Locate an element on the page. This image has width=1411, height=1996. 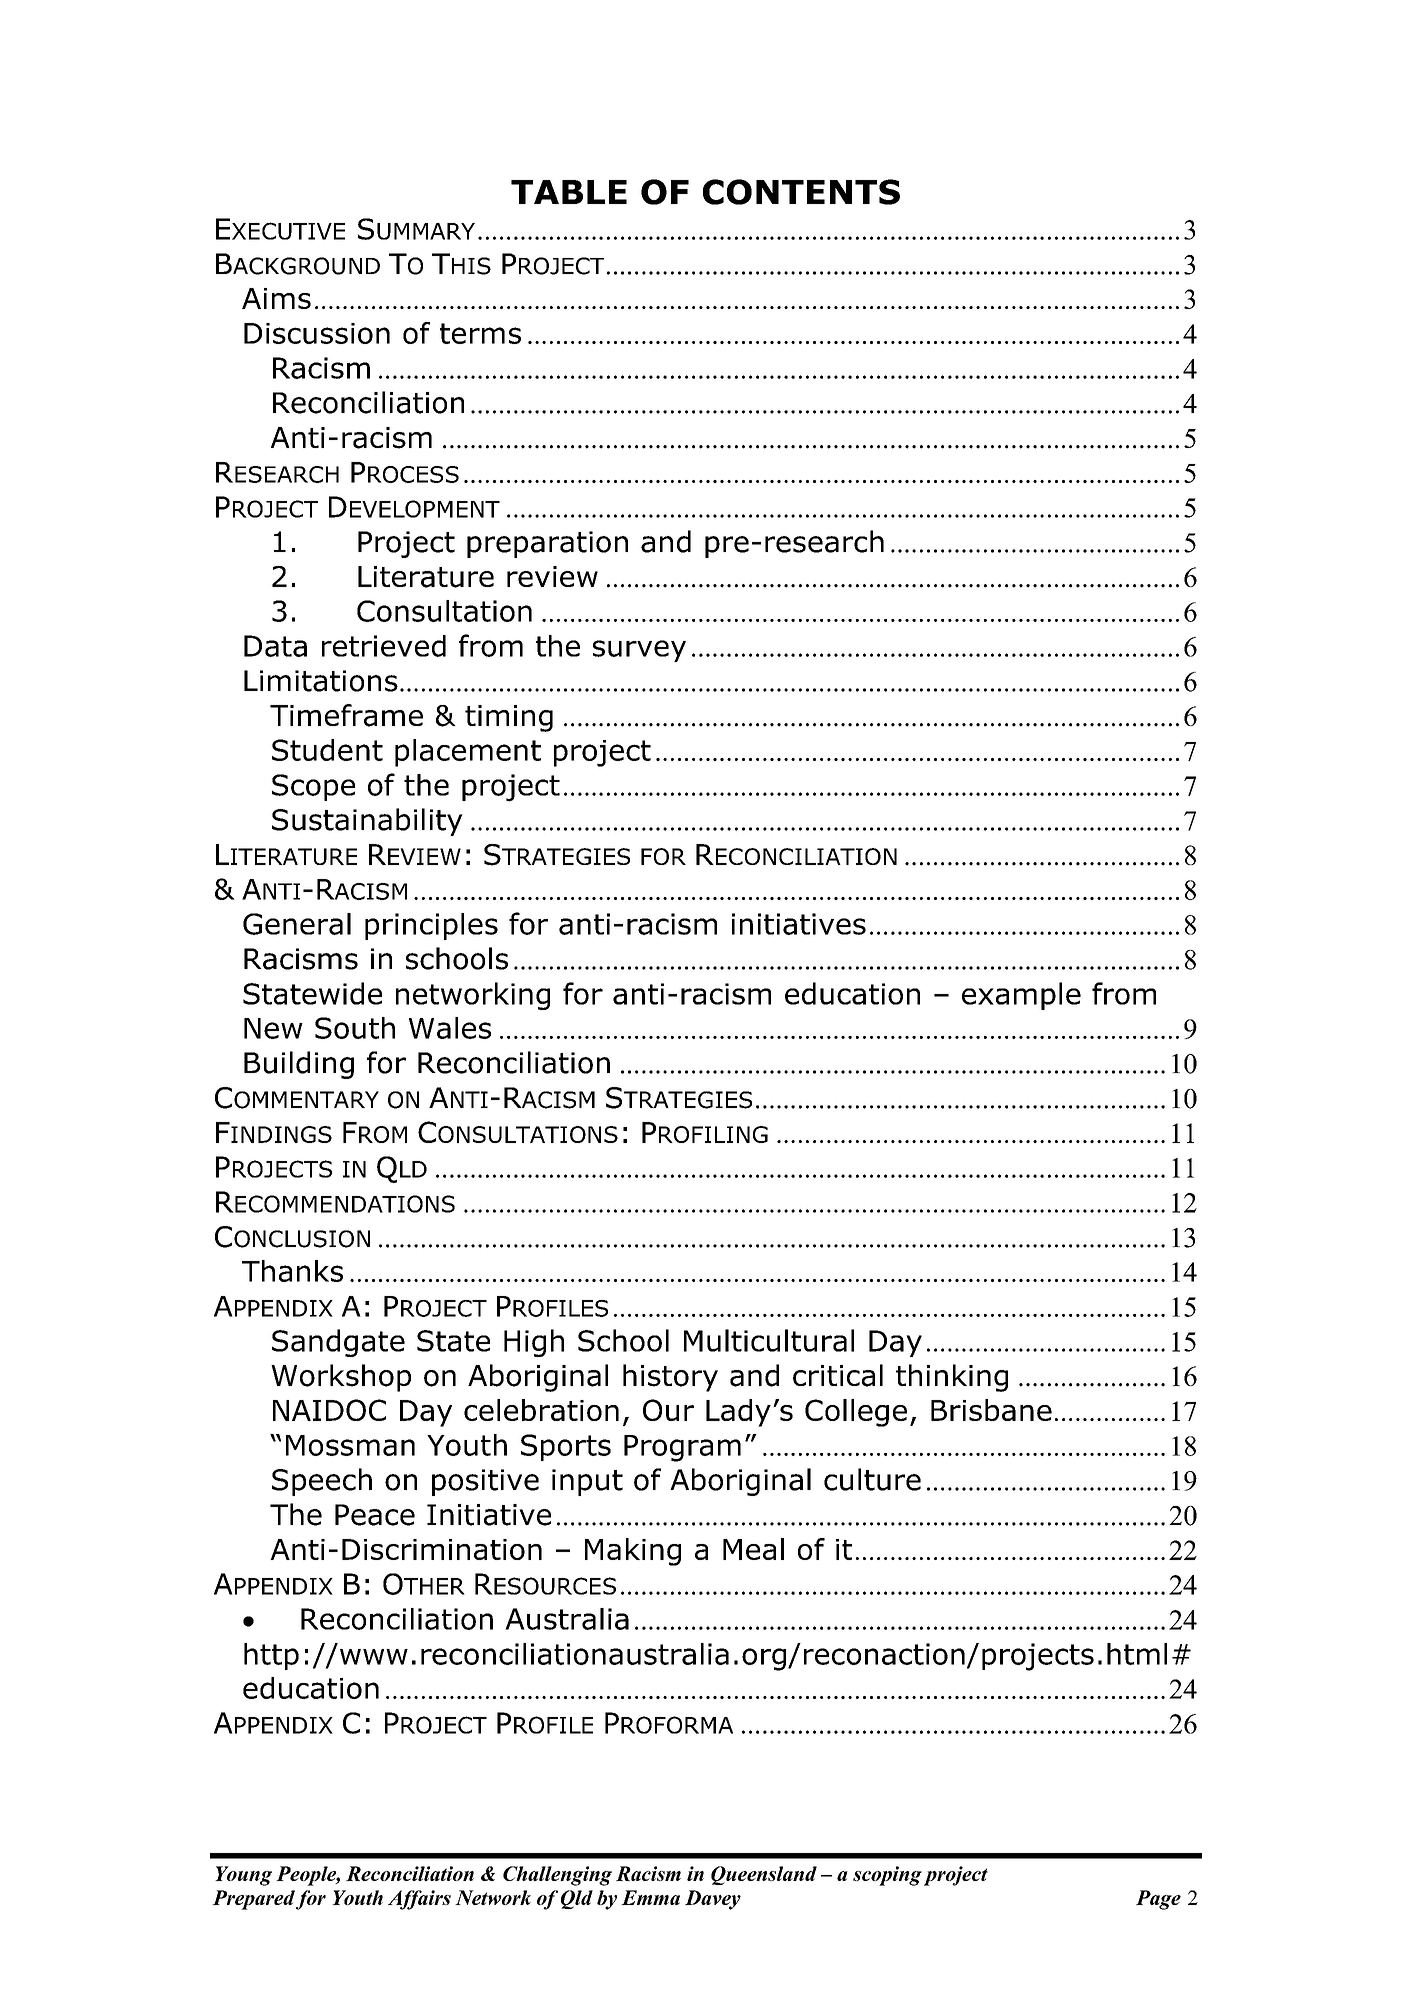
thinking is located at coordinates (952, 1378).
